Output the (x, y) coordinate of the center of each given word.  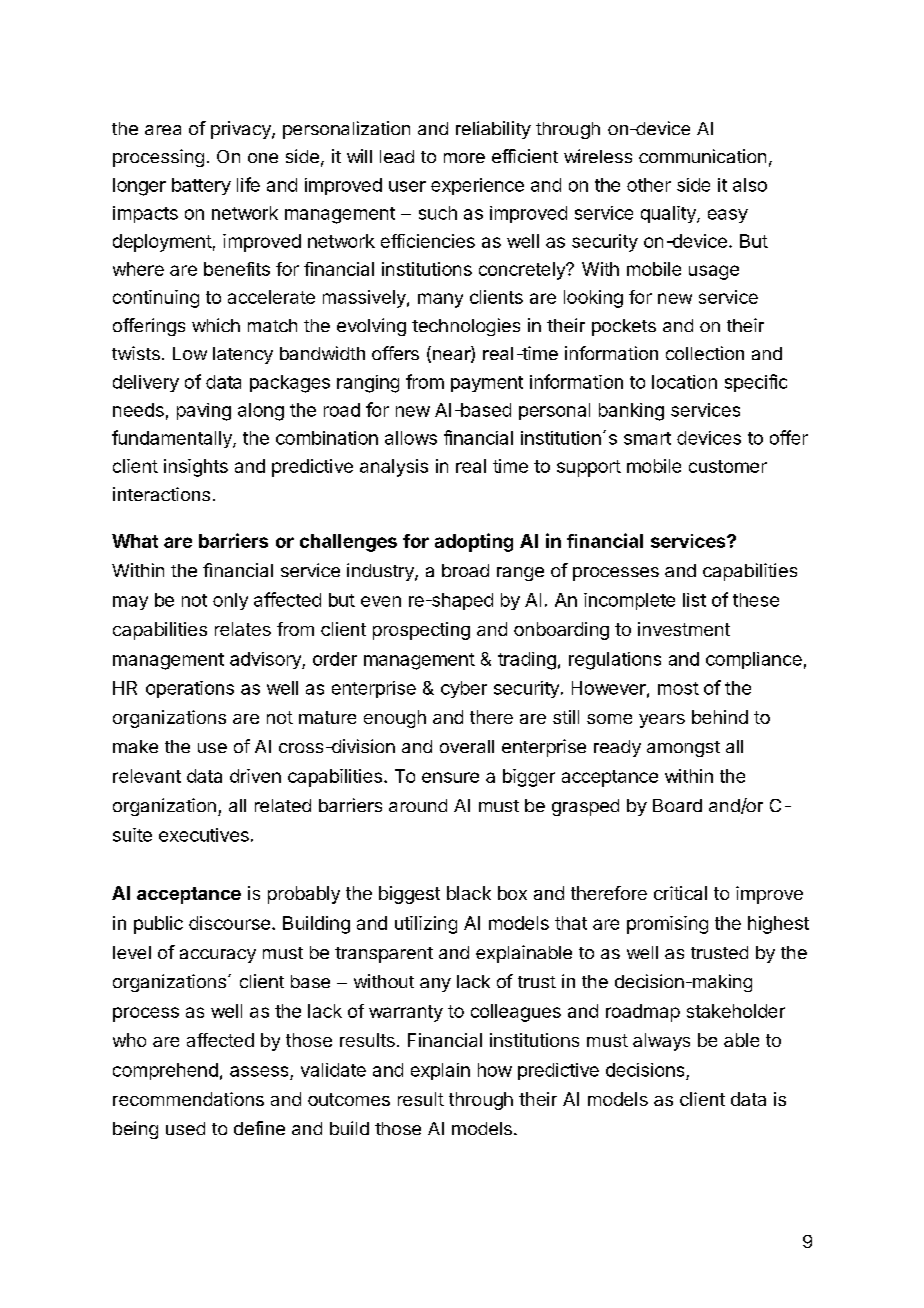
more (464, 158)
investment (684, 629)
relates (243, 629)
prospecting (421, 631)
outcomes (349, 1099)
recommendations (188, 1099)
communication (702, 156)
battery (201, 186)
